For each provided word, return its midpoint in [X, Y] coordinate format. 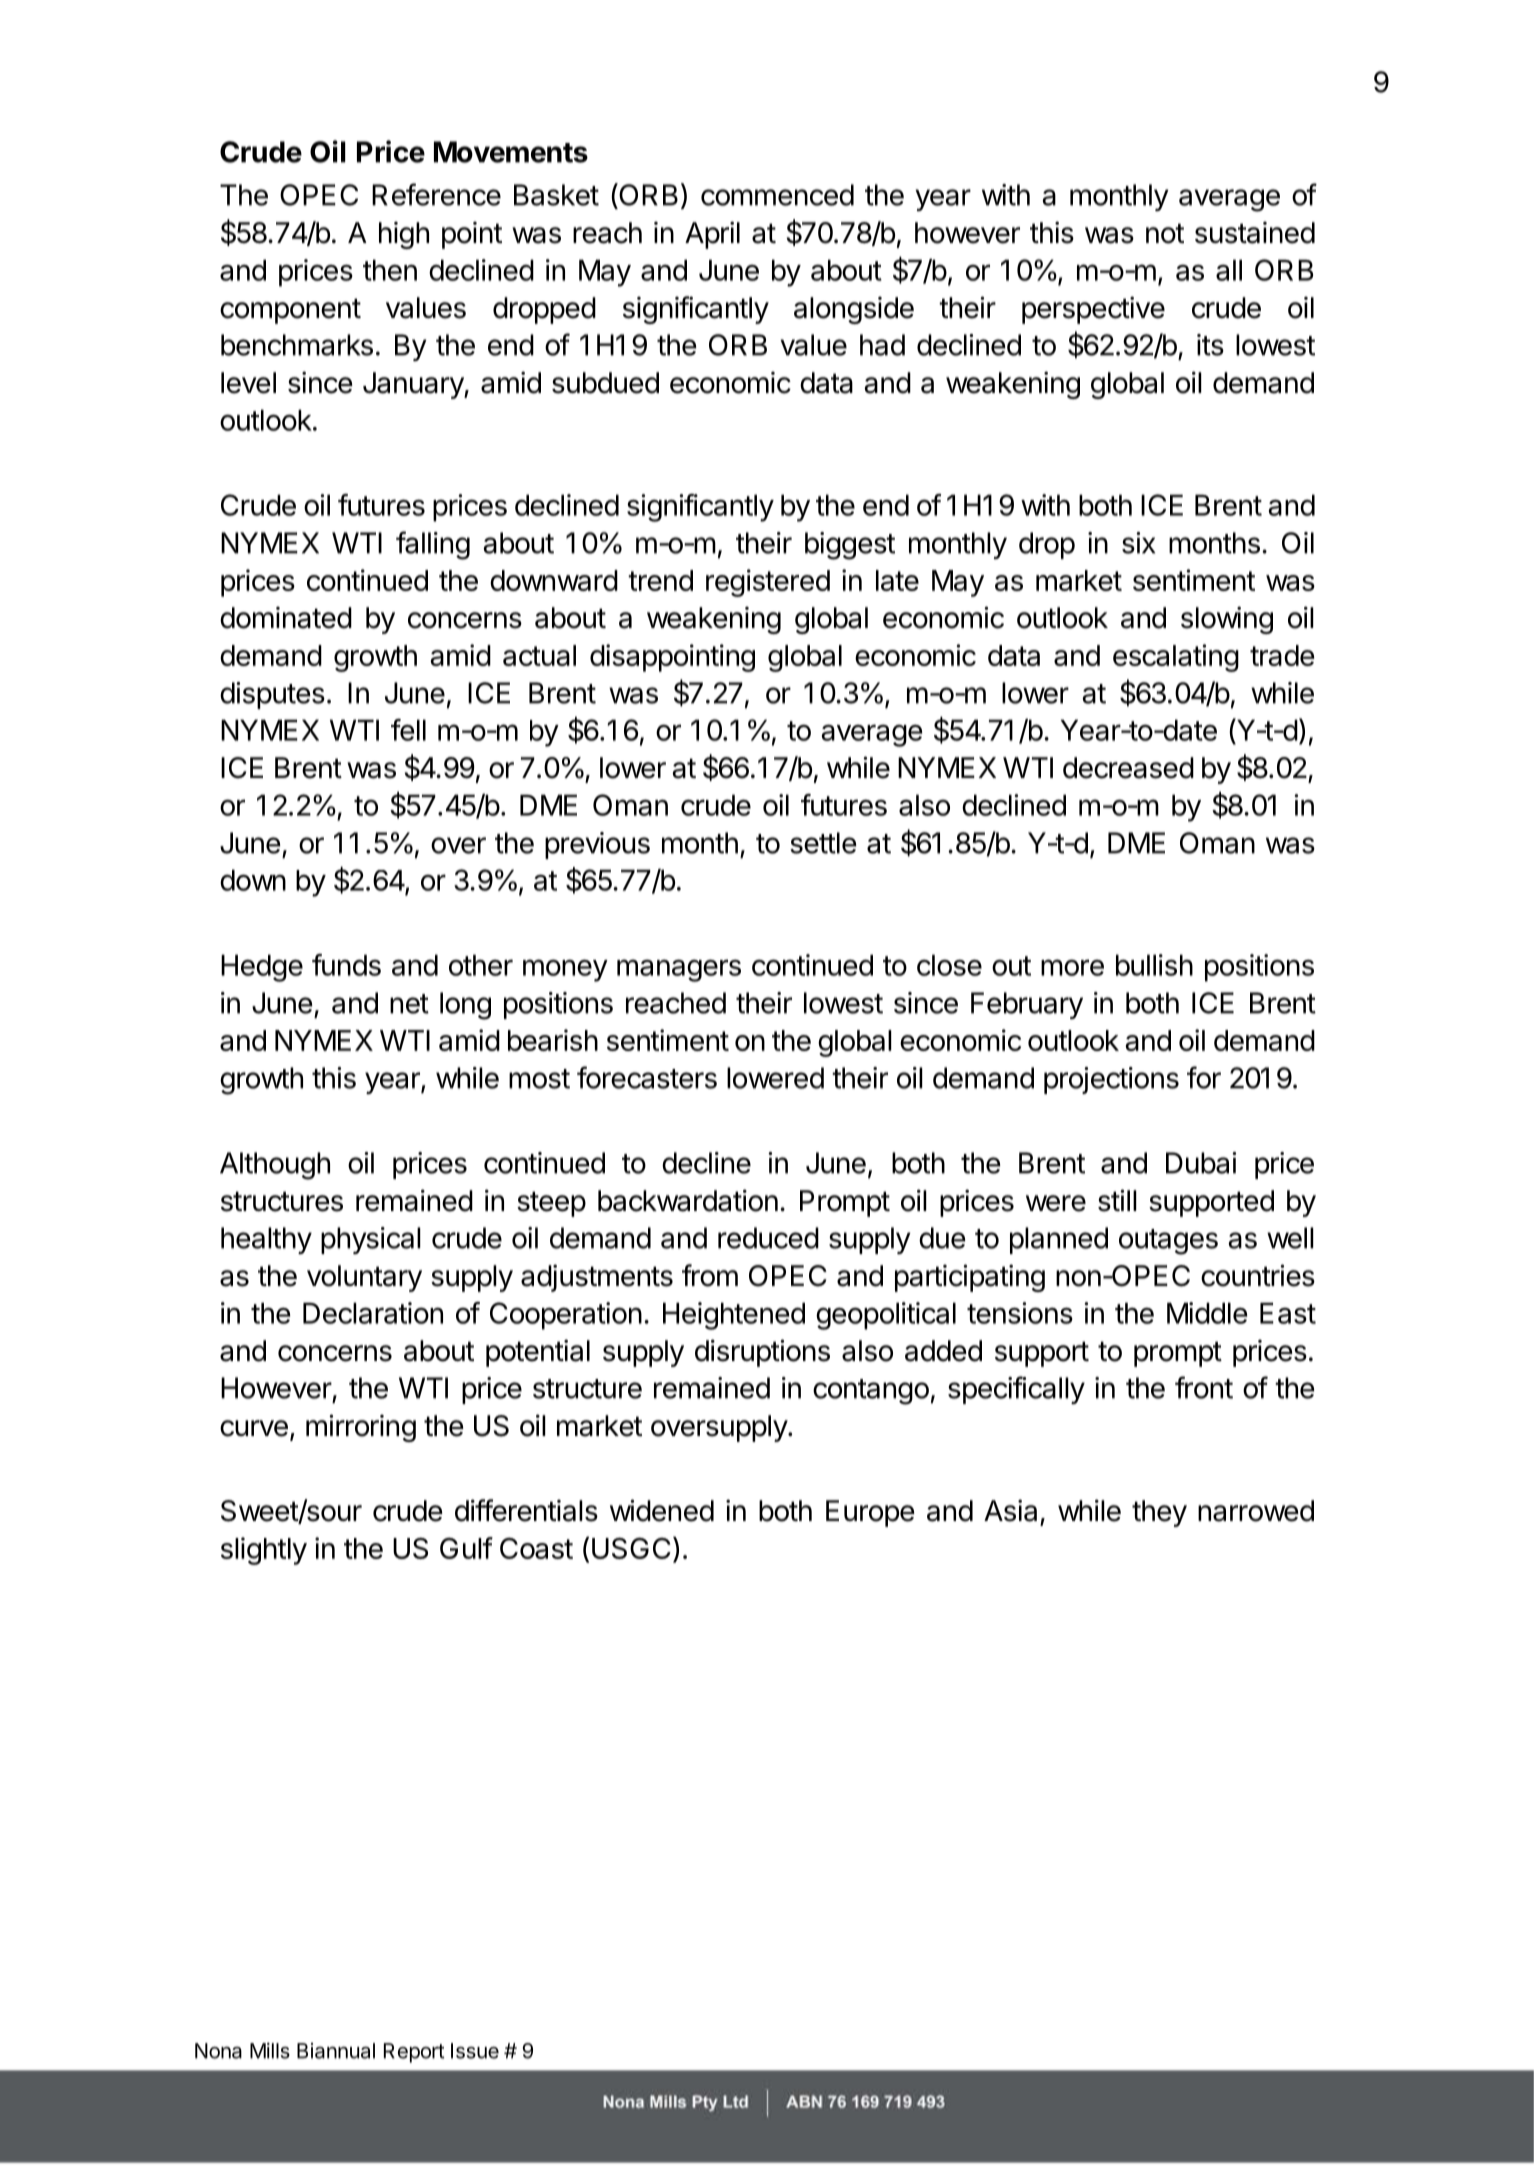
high [404, 235]
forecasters [647, 1077]
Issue [475, 2051]
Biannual [336, 2051]
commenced [777, 195]
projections [1111, 1080]
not [1165, 233]
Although [275, 1166]
